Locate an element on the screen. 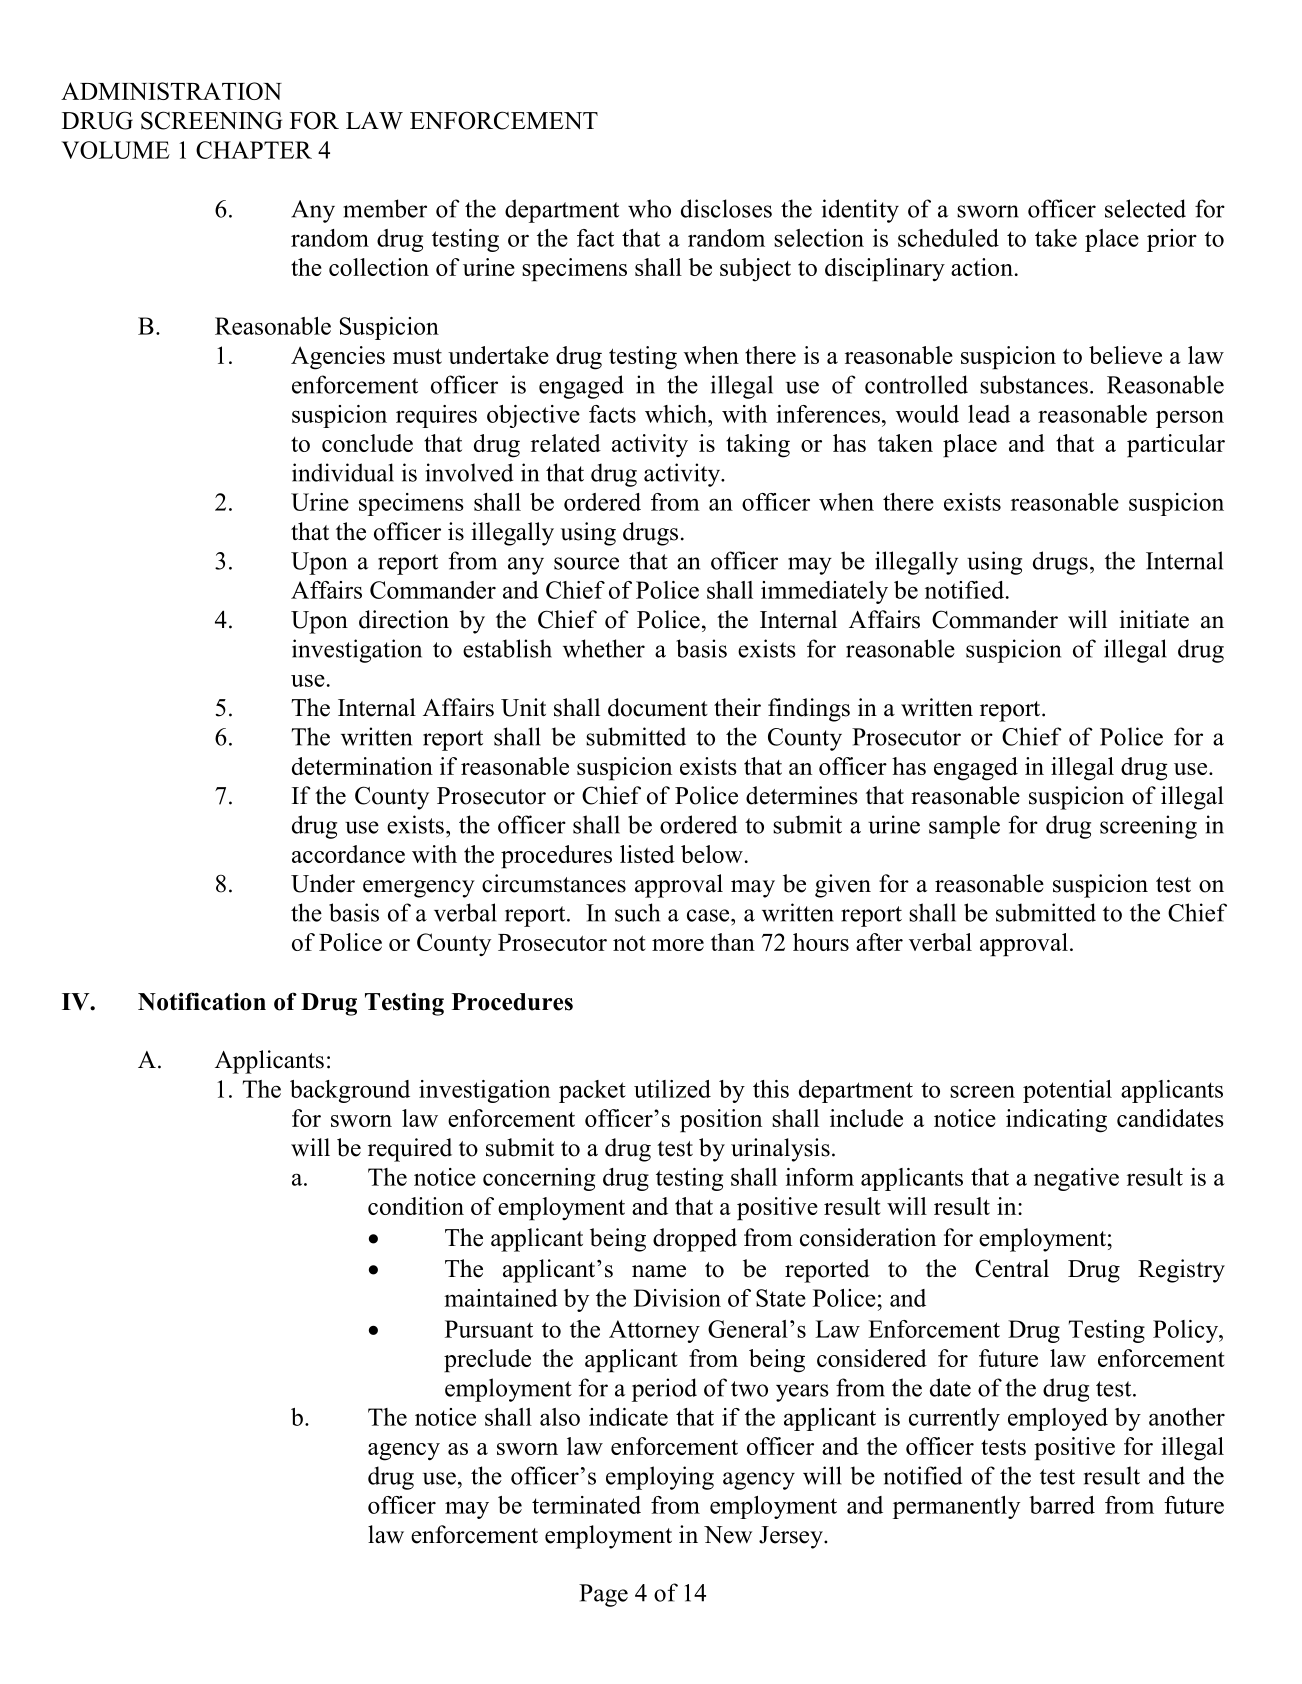  sample is located at coordinates (964, 827).
